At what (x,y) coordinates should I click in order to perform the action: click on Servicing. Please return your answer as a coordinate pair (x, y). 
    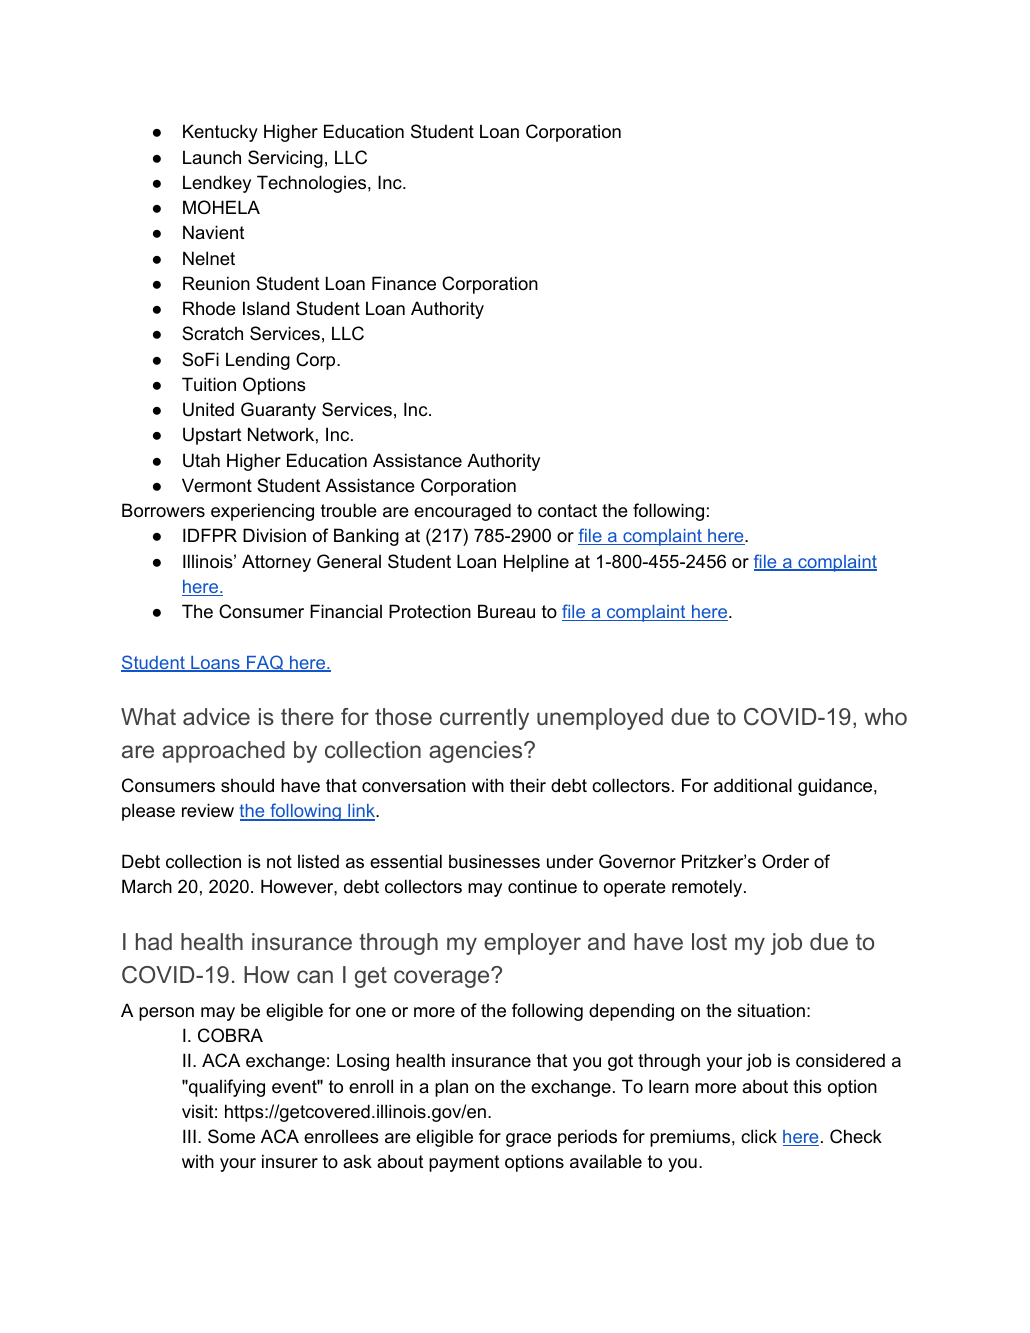
    Looking at the image, I should click on (285, 159).
